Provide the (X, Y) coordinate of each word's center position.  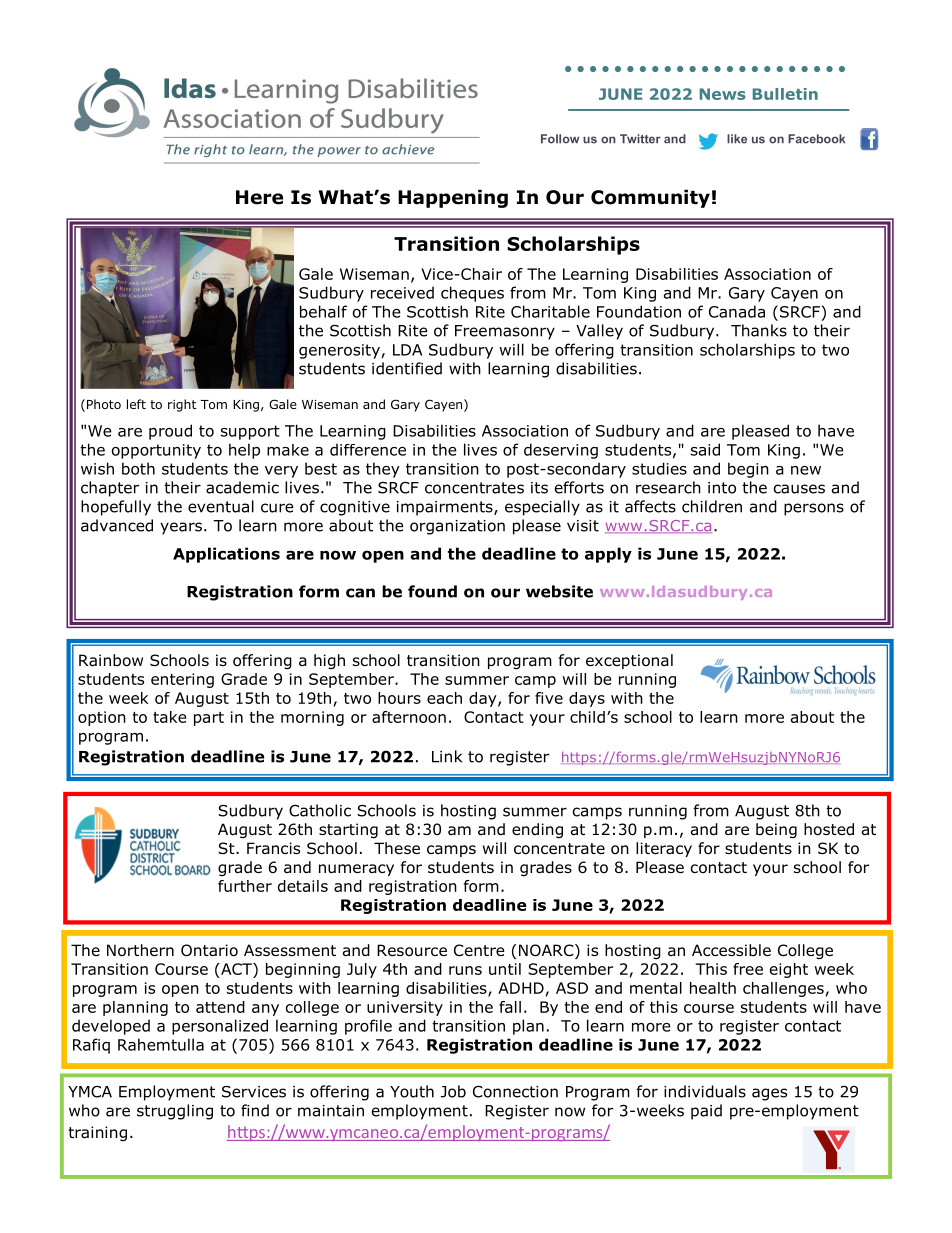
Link (447, 756)
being (776, 830)
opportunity (156, 451)
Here (259, 197)
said (705, 449)
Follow (560, 139)
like (737, 139)
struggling (175, 1112)
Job (453, 1091)
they (383, 470)
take (169, 717)
